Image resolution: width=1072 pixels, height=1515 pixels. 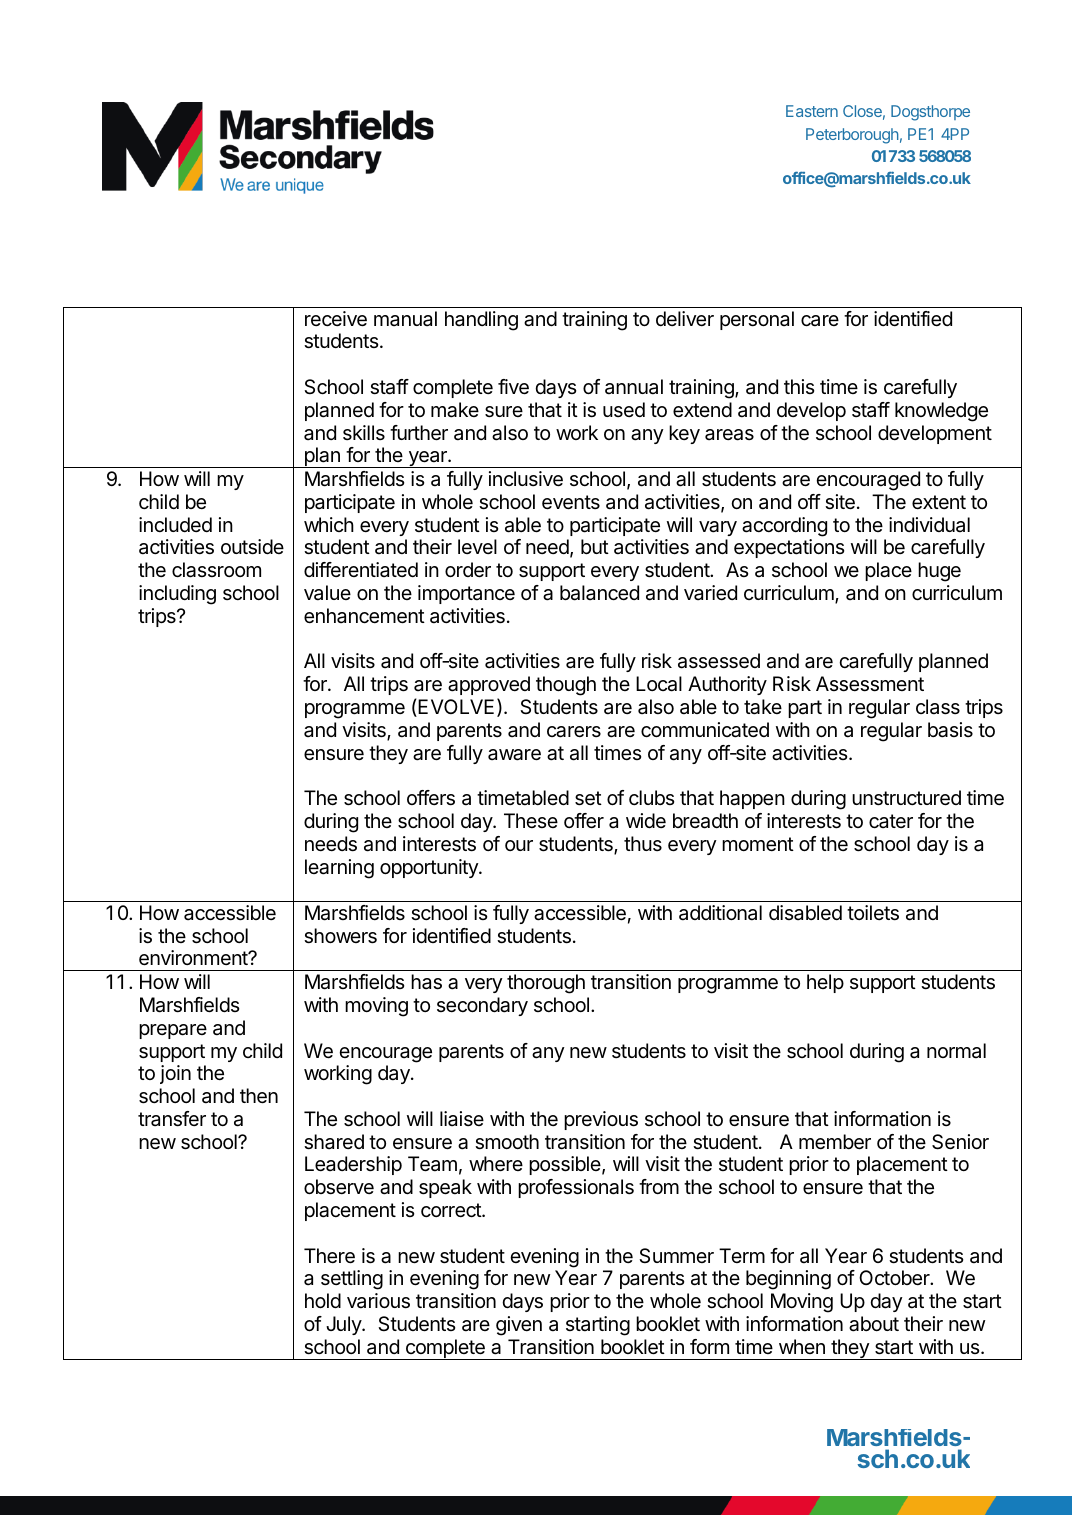 I want to click on showers, so click(x=340, y=936).
